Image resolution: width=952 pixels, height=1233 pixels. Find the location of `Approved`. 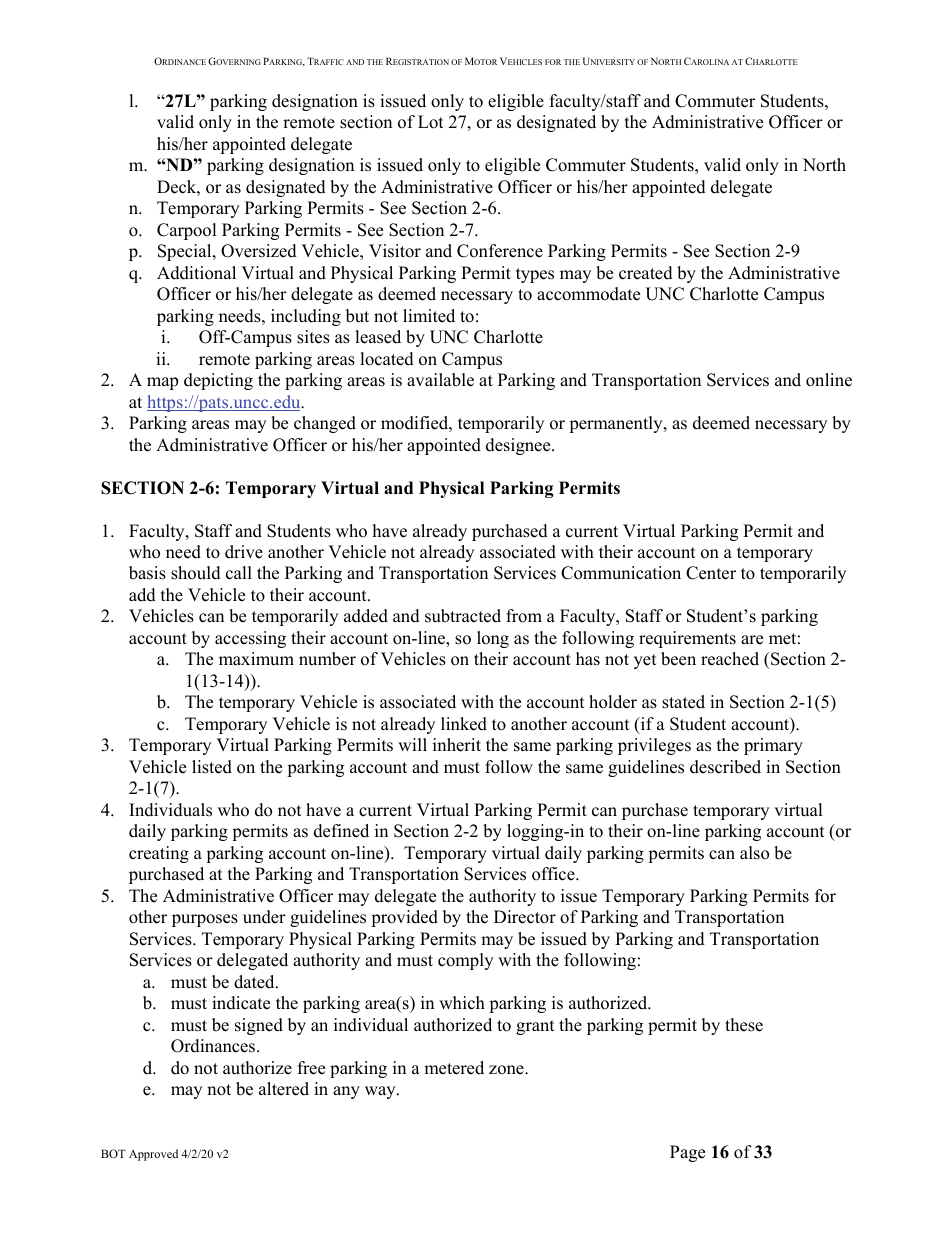

Approved is located at coordinates (153, 1155).
